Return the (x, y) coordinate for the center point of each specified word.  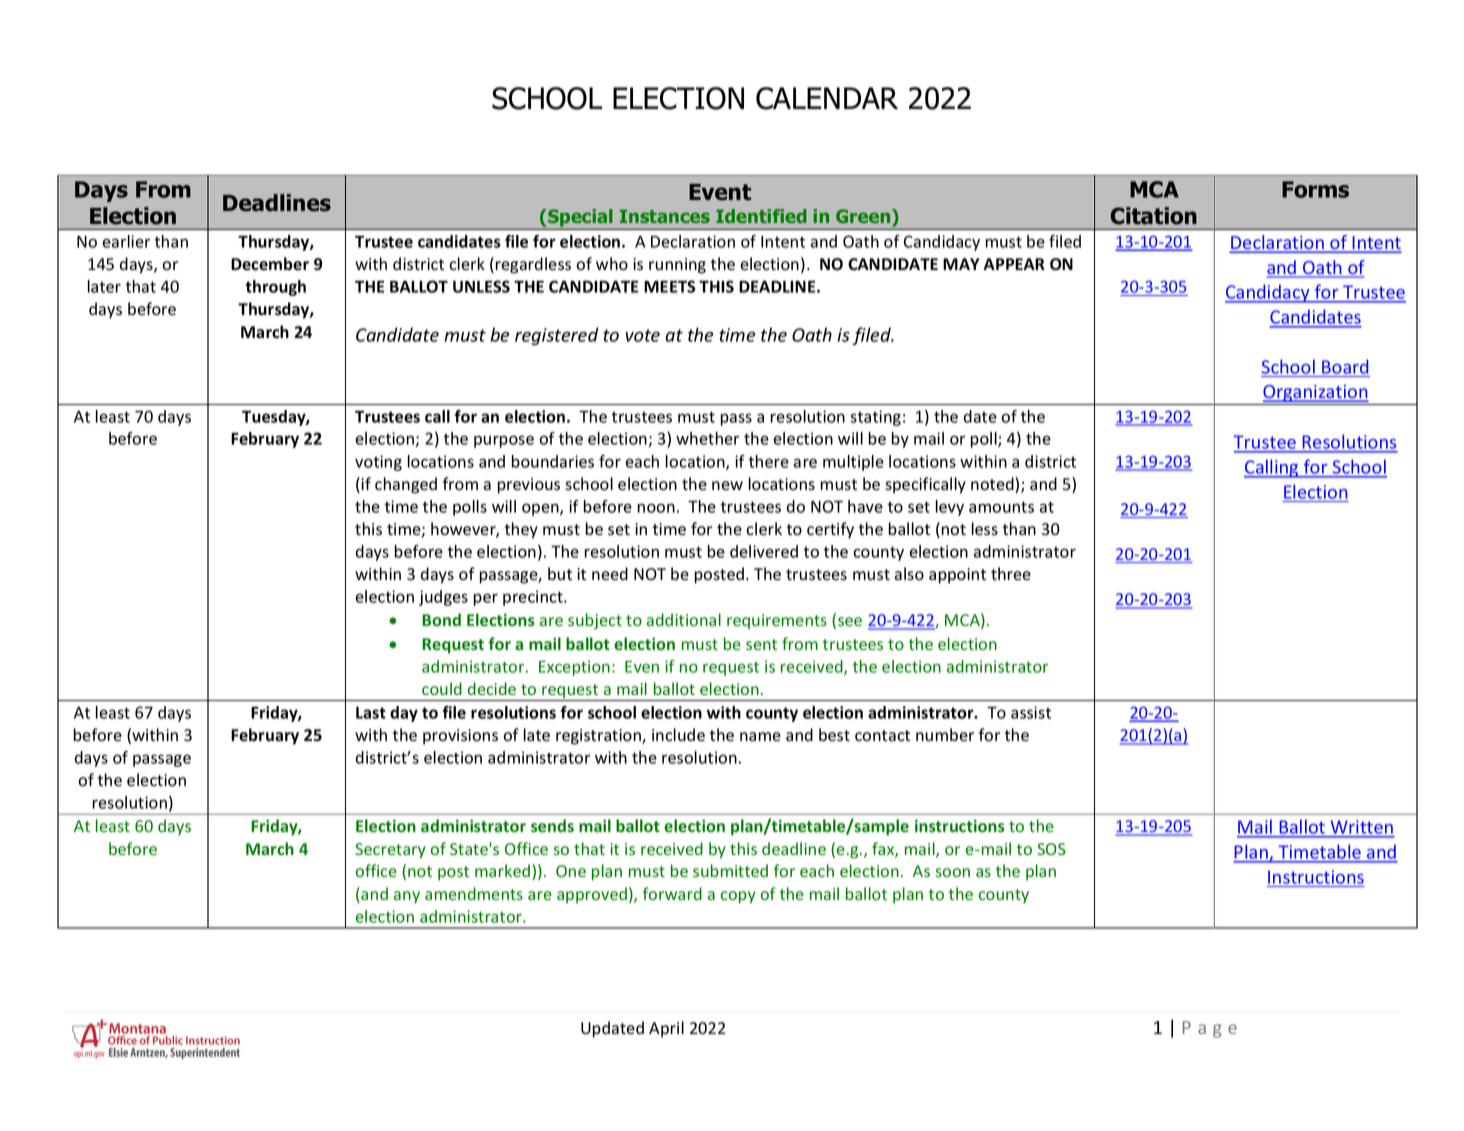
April (666, 1029)
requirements (777, 621)
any (407, 897)
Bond (441, 619)
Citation (1153, 216)
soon (952, 872)
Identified (761, 216)
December (270, 264)
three (1011, 574)
